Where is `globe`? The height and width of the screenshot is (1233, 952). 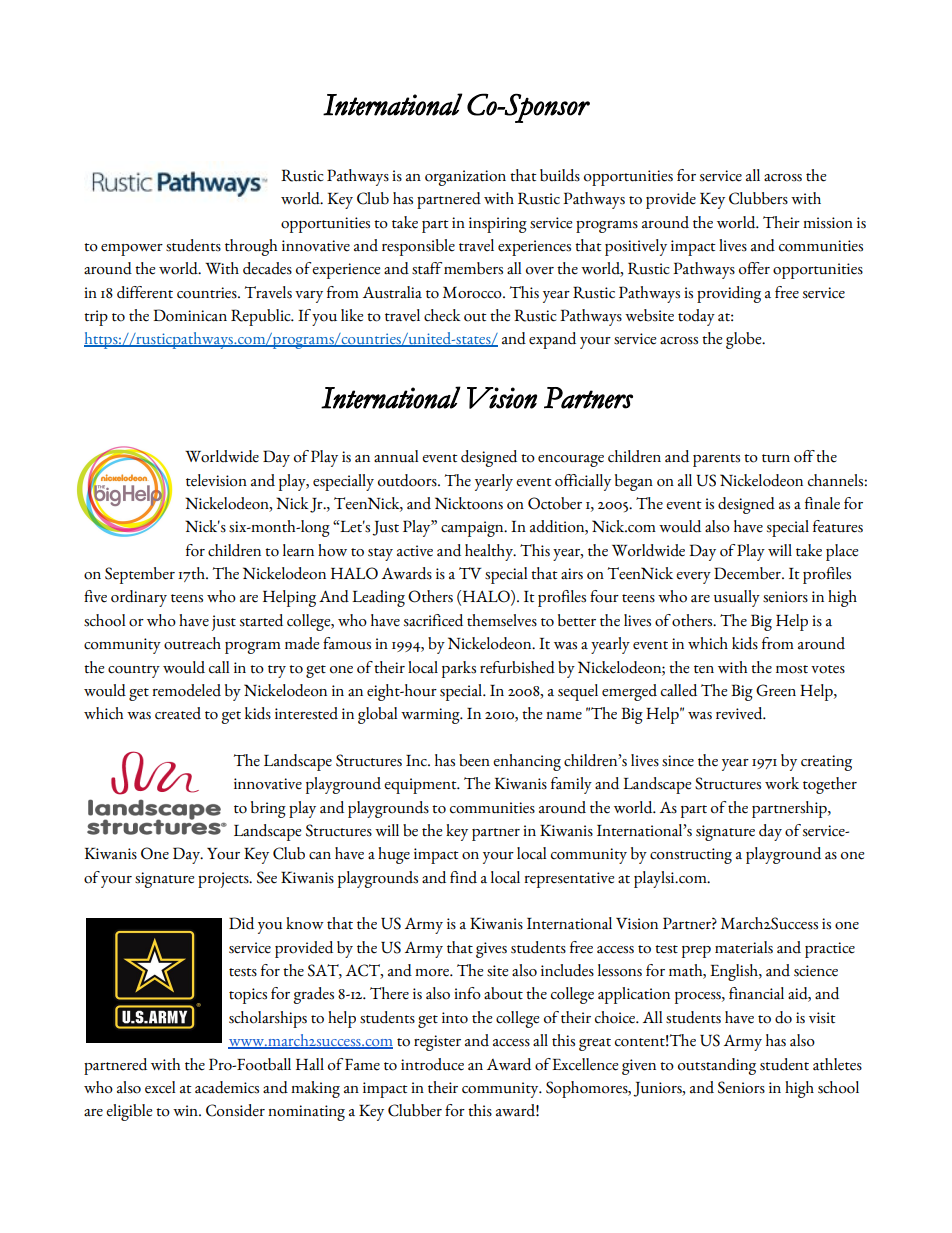 globe is located at coordinates (745, 340).
